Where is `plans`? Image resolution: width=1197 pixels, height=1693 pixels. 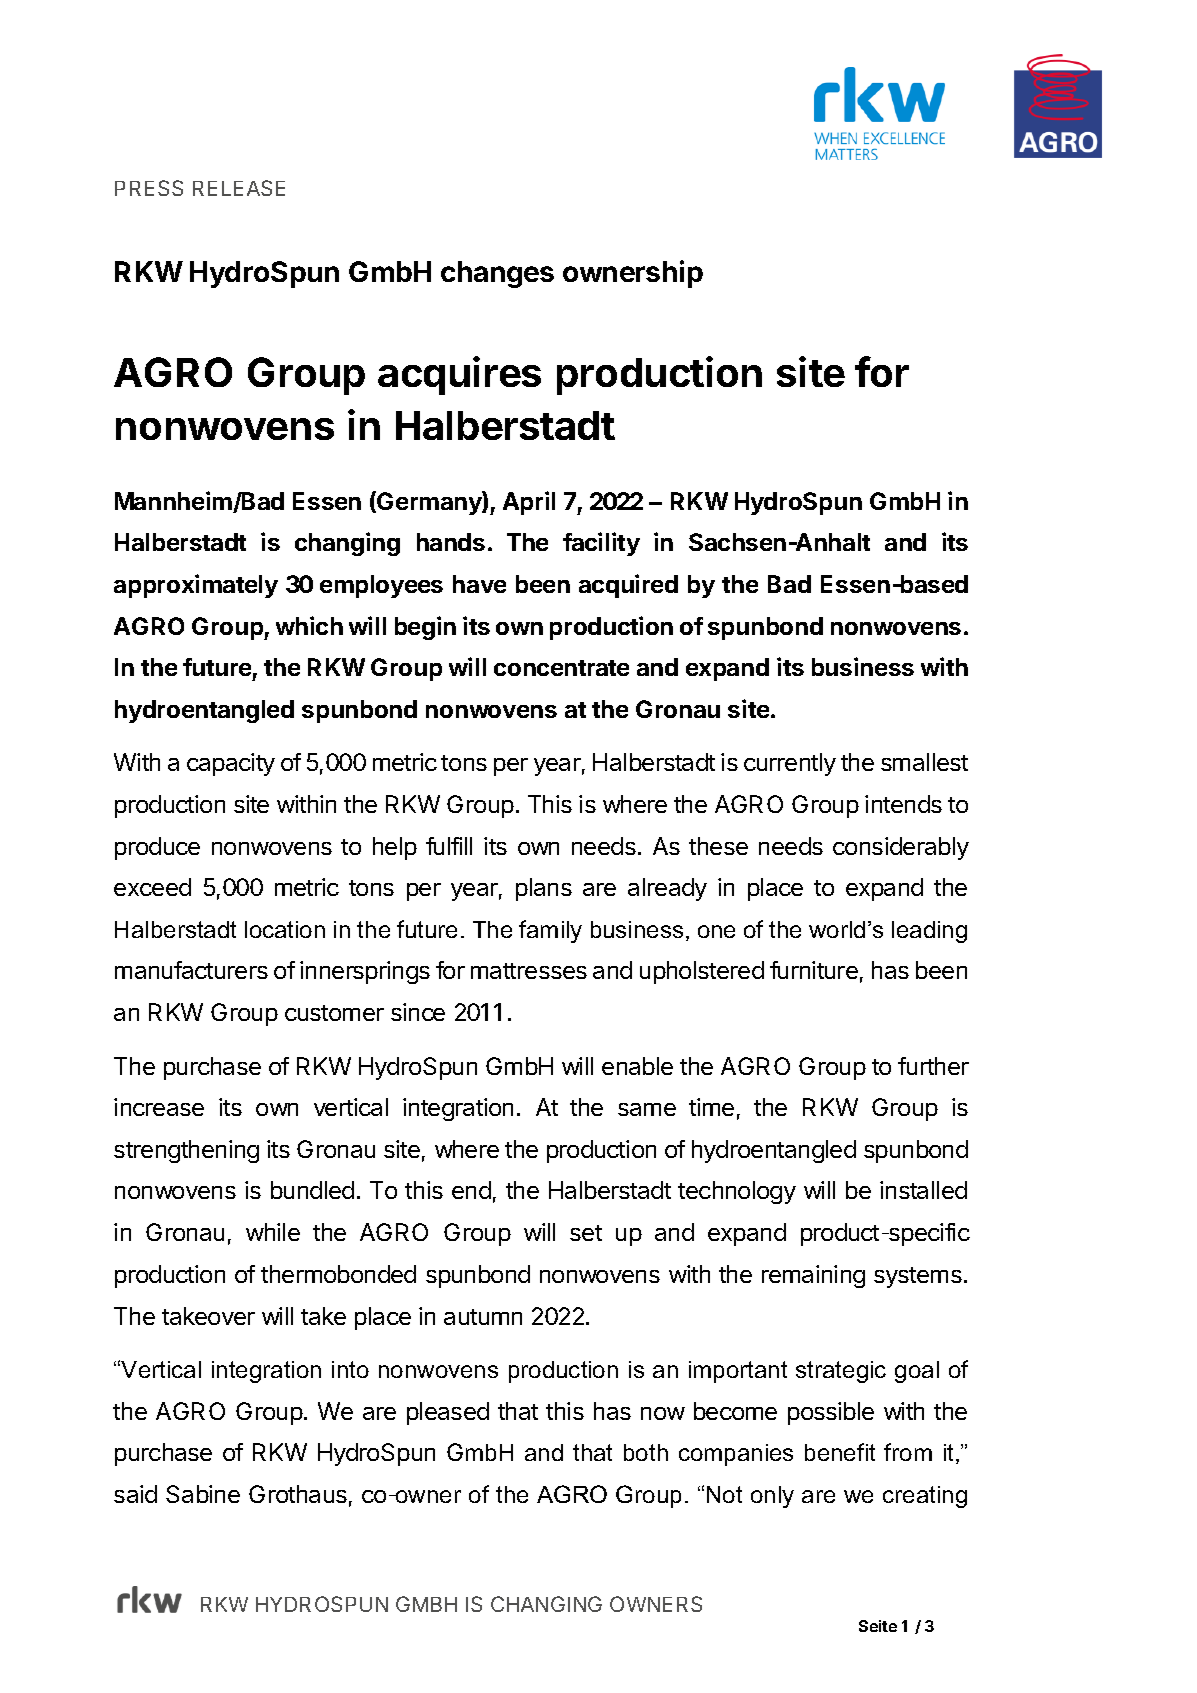
plans is located at coordinates (544, 889).
